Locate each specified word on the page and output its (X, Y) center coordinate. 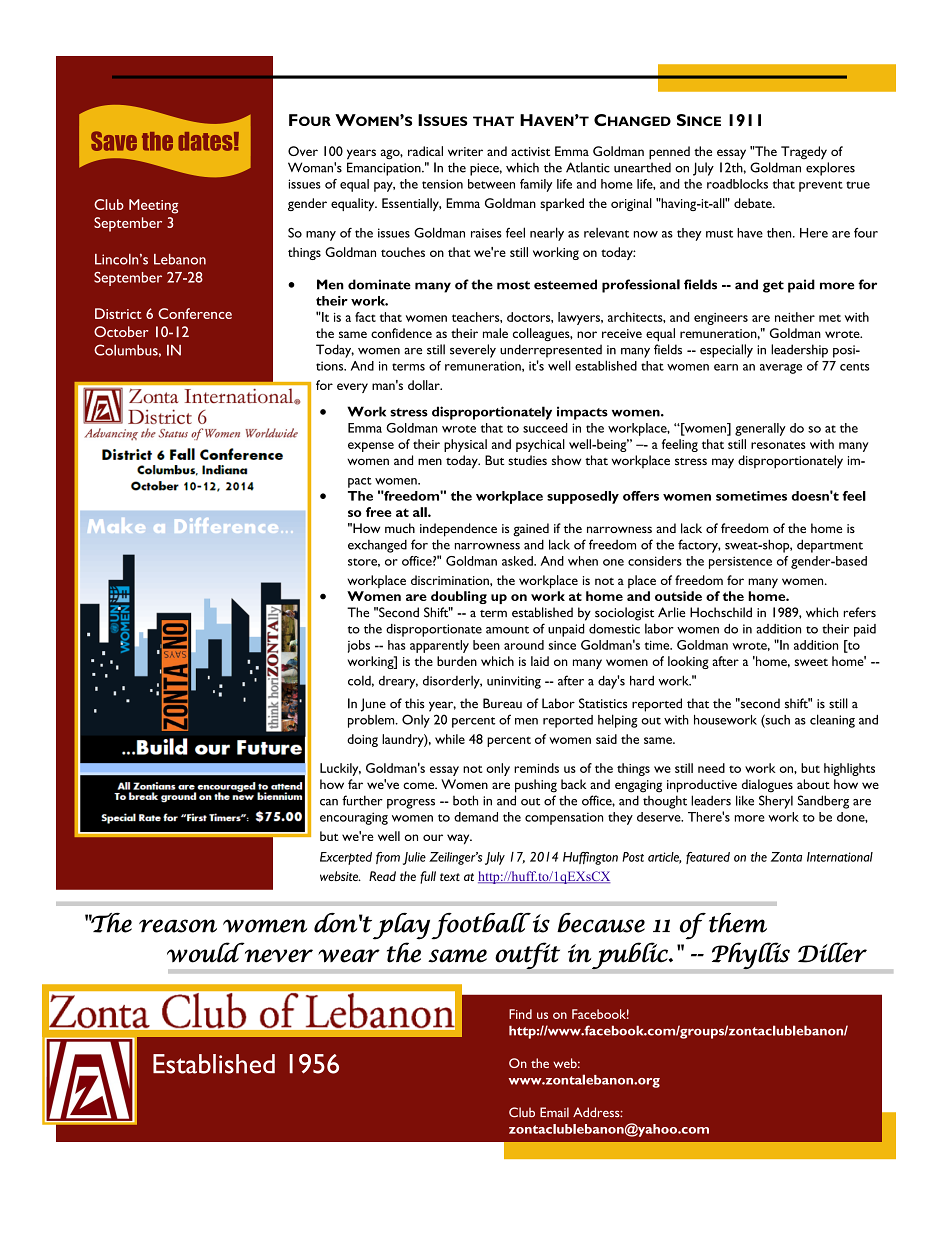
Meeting (153, 206)
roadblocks (737, 184)
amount (507, 630)
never (279, 956)
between (491, 184)
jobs (359, 646)
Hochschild (721, 612)
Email (554, 1112)
